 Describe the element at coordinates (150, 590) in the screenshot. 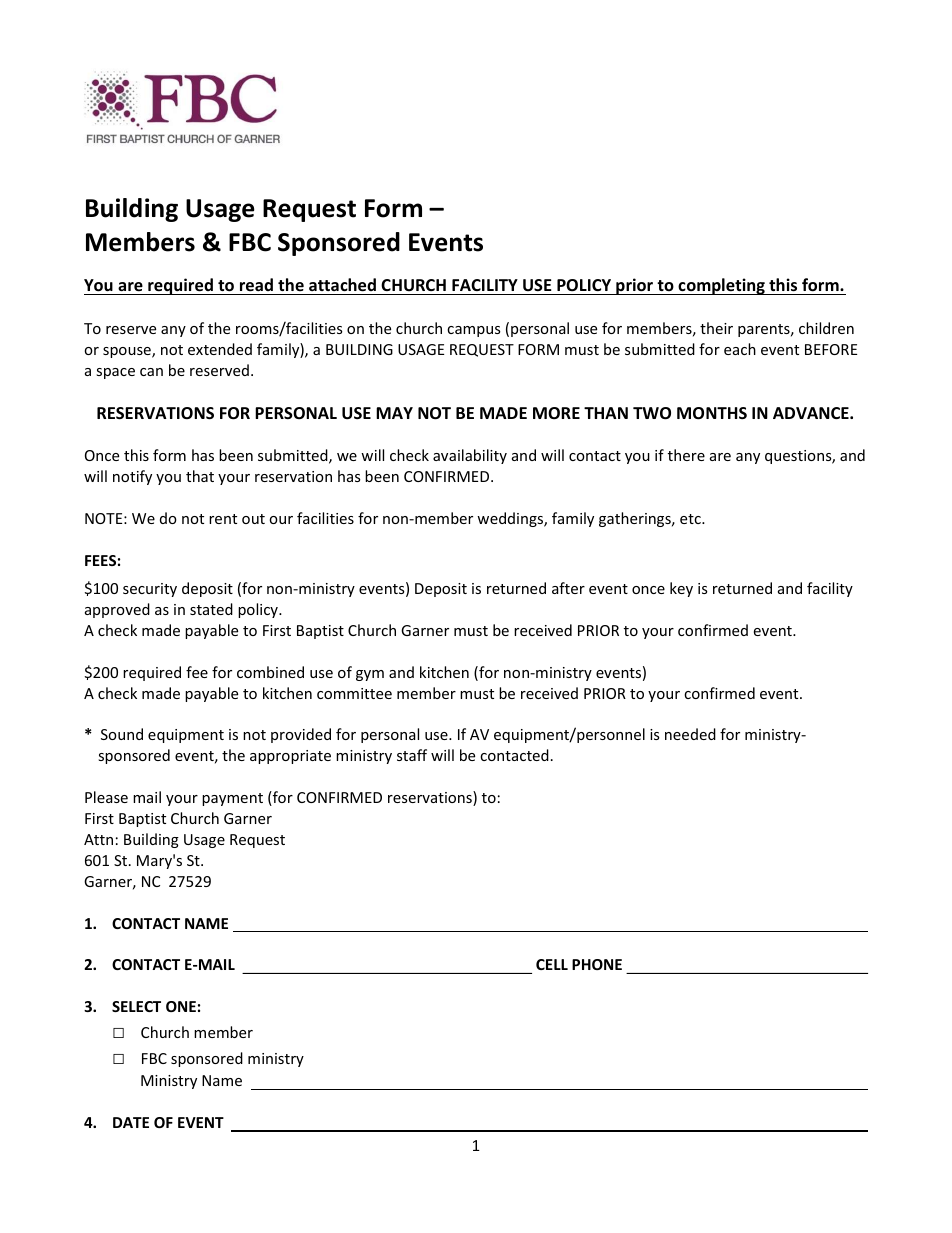

I see `security` at that location.
